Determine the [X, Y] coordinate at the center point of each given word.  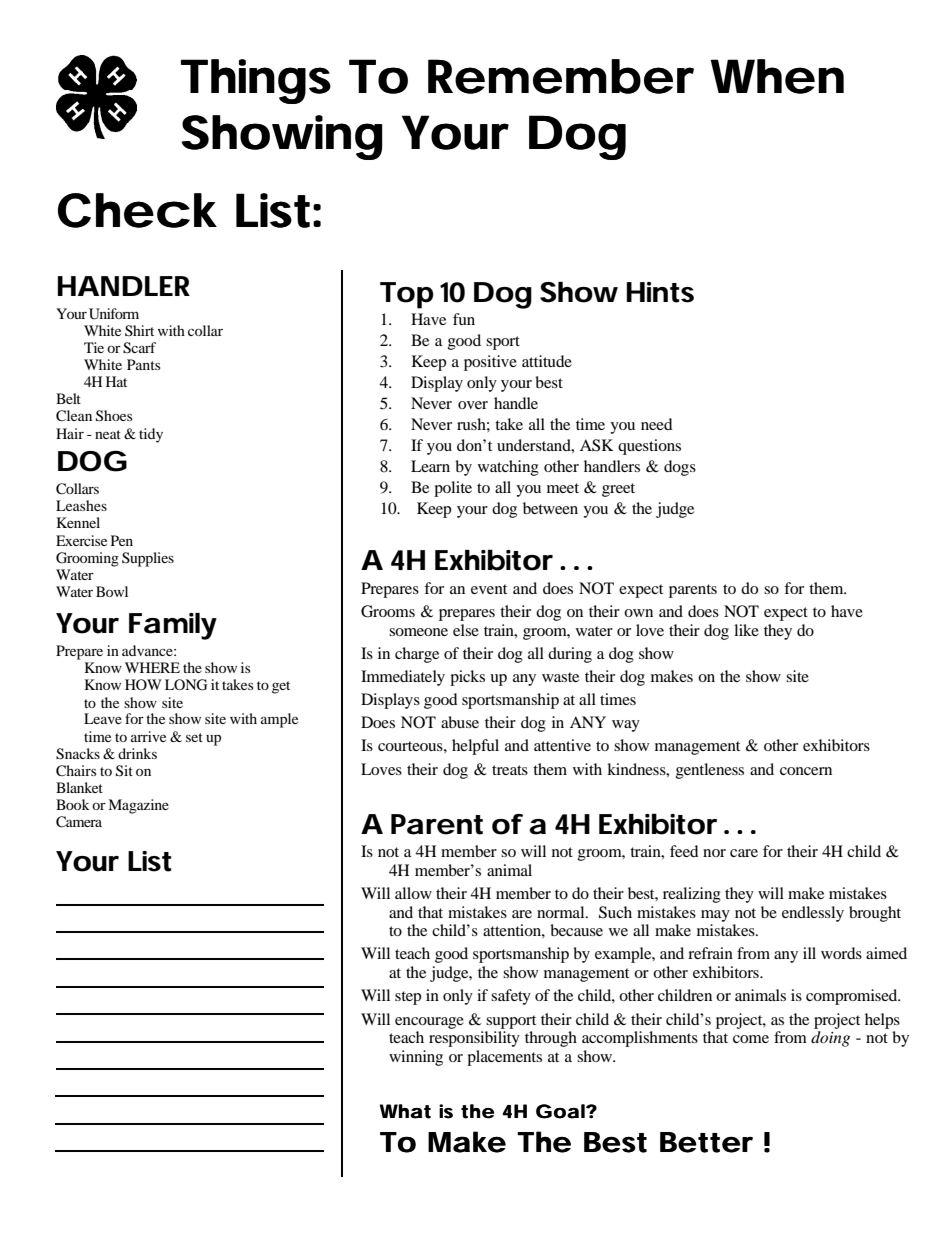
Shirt [139, 330]
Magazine [138, 806]
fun [464, 319]
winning [416, 1058]
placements [504, 1058]
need [657, 424]
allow [413, 893]
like [746, 630]
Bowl [112, 591]
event [489, 589]
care [744, 853]
